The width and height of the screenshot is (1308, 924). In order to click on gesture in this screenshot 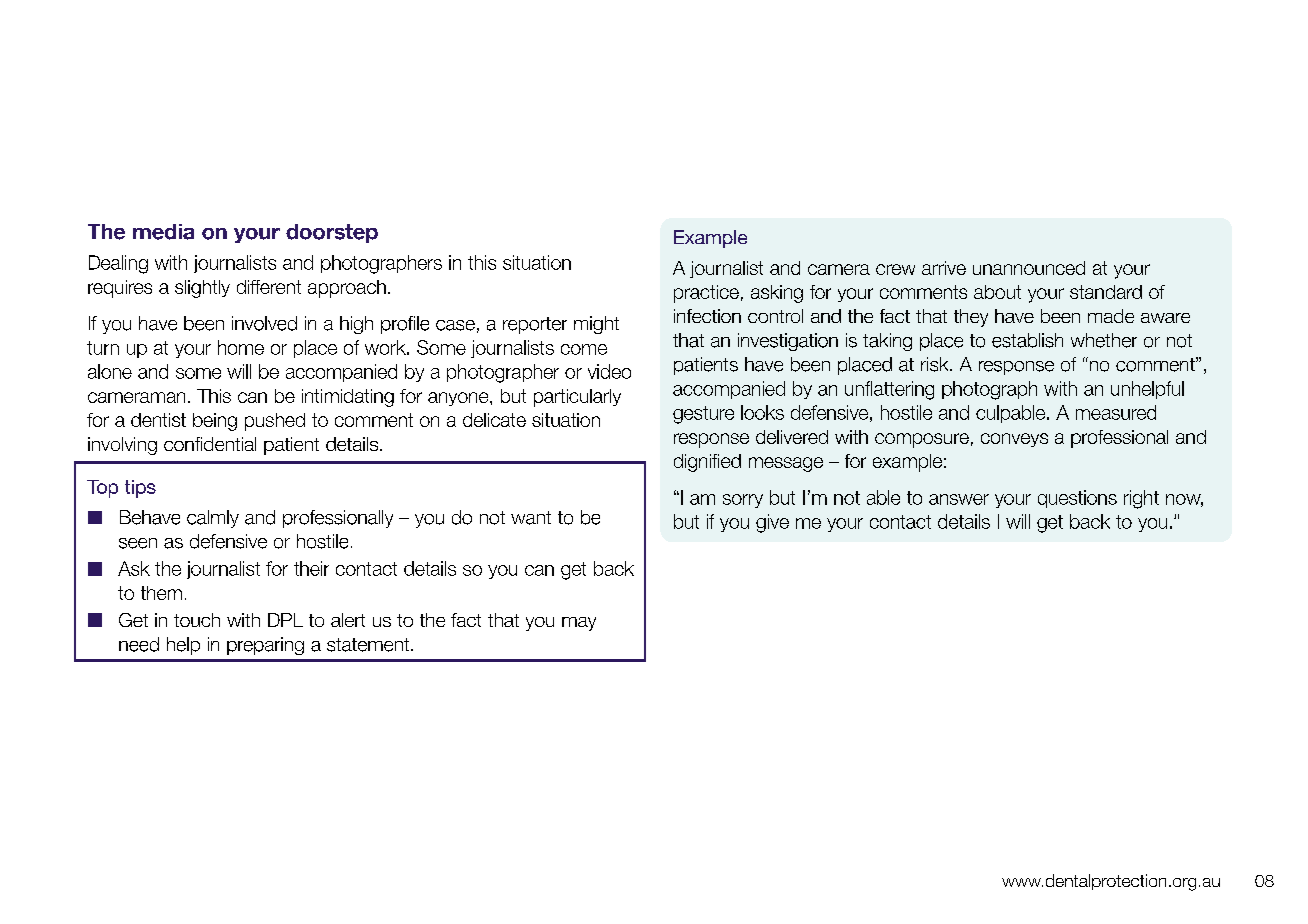, I will do `click(703, 415)`.
